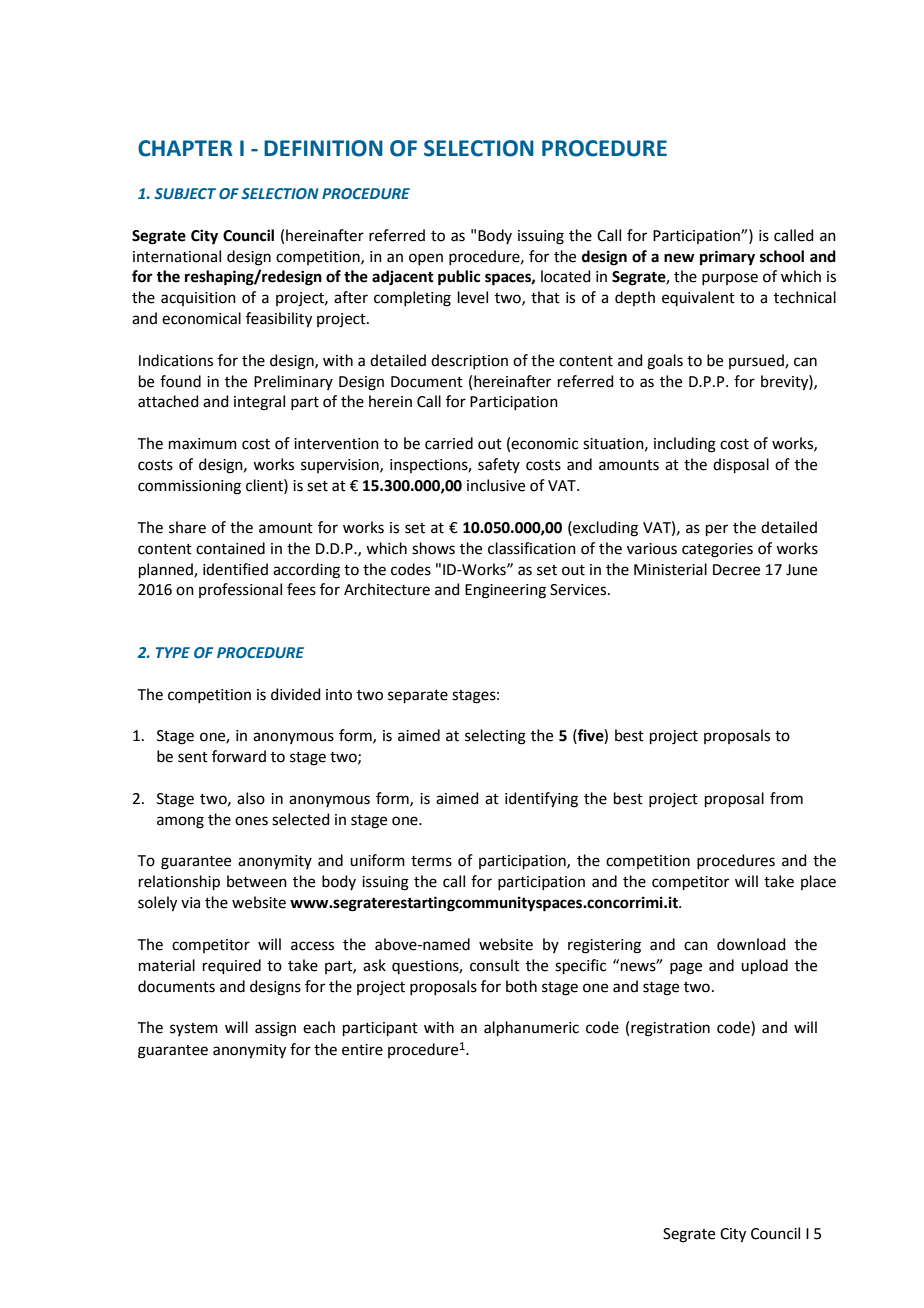 Image resolution: width=924 pixels, height=1308 pixels. What do you see at coordinates (275, 1029) in the page?
I see `assign` at bounding box center [275, 1029].
